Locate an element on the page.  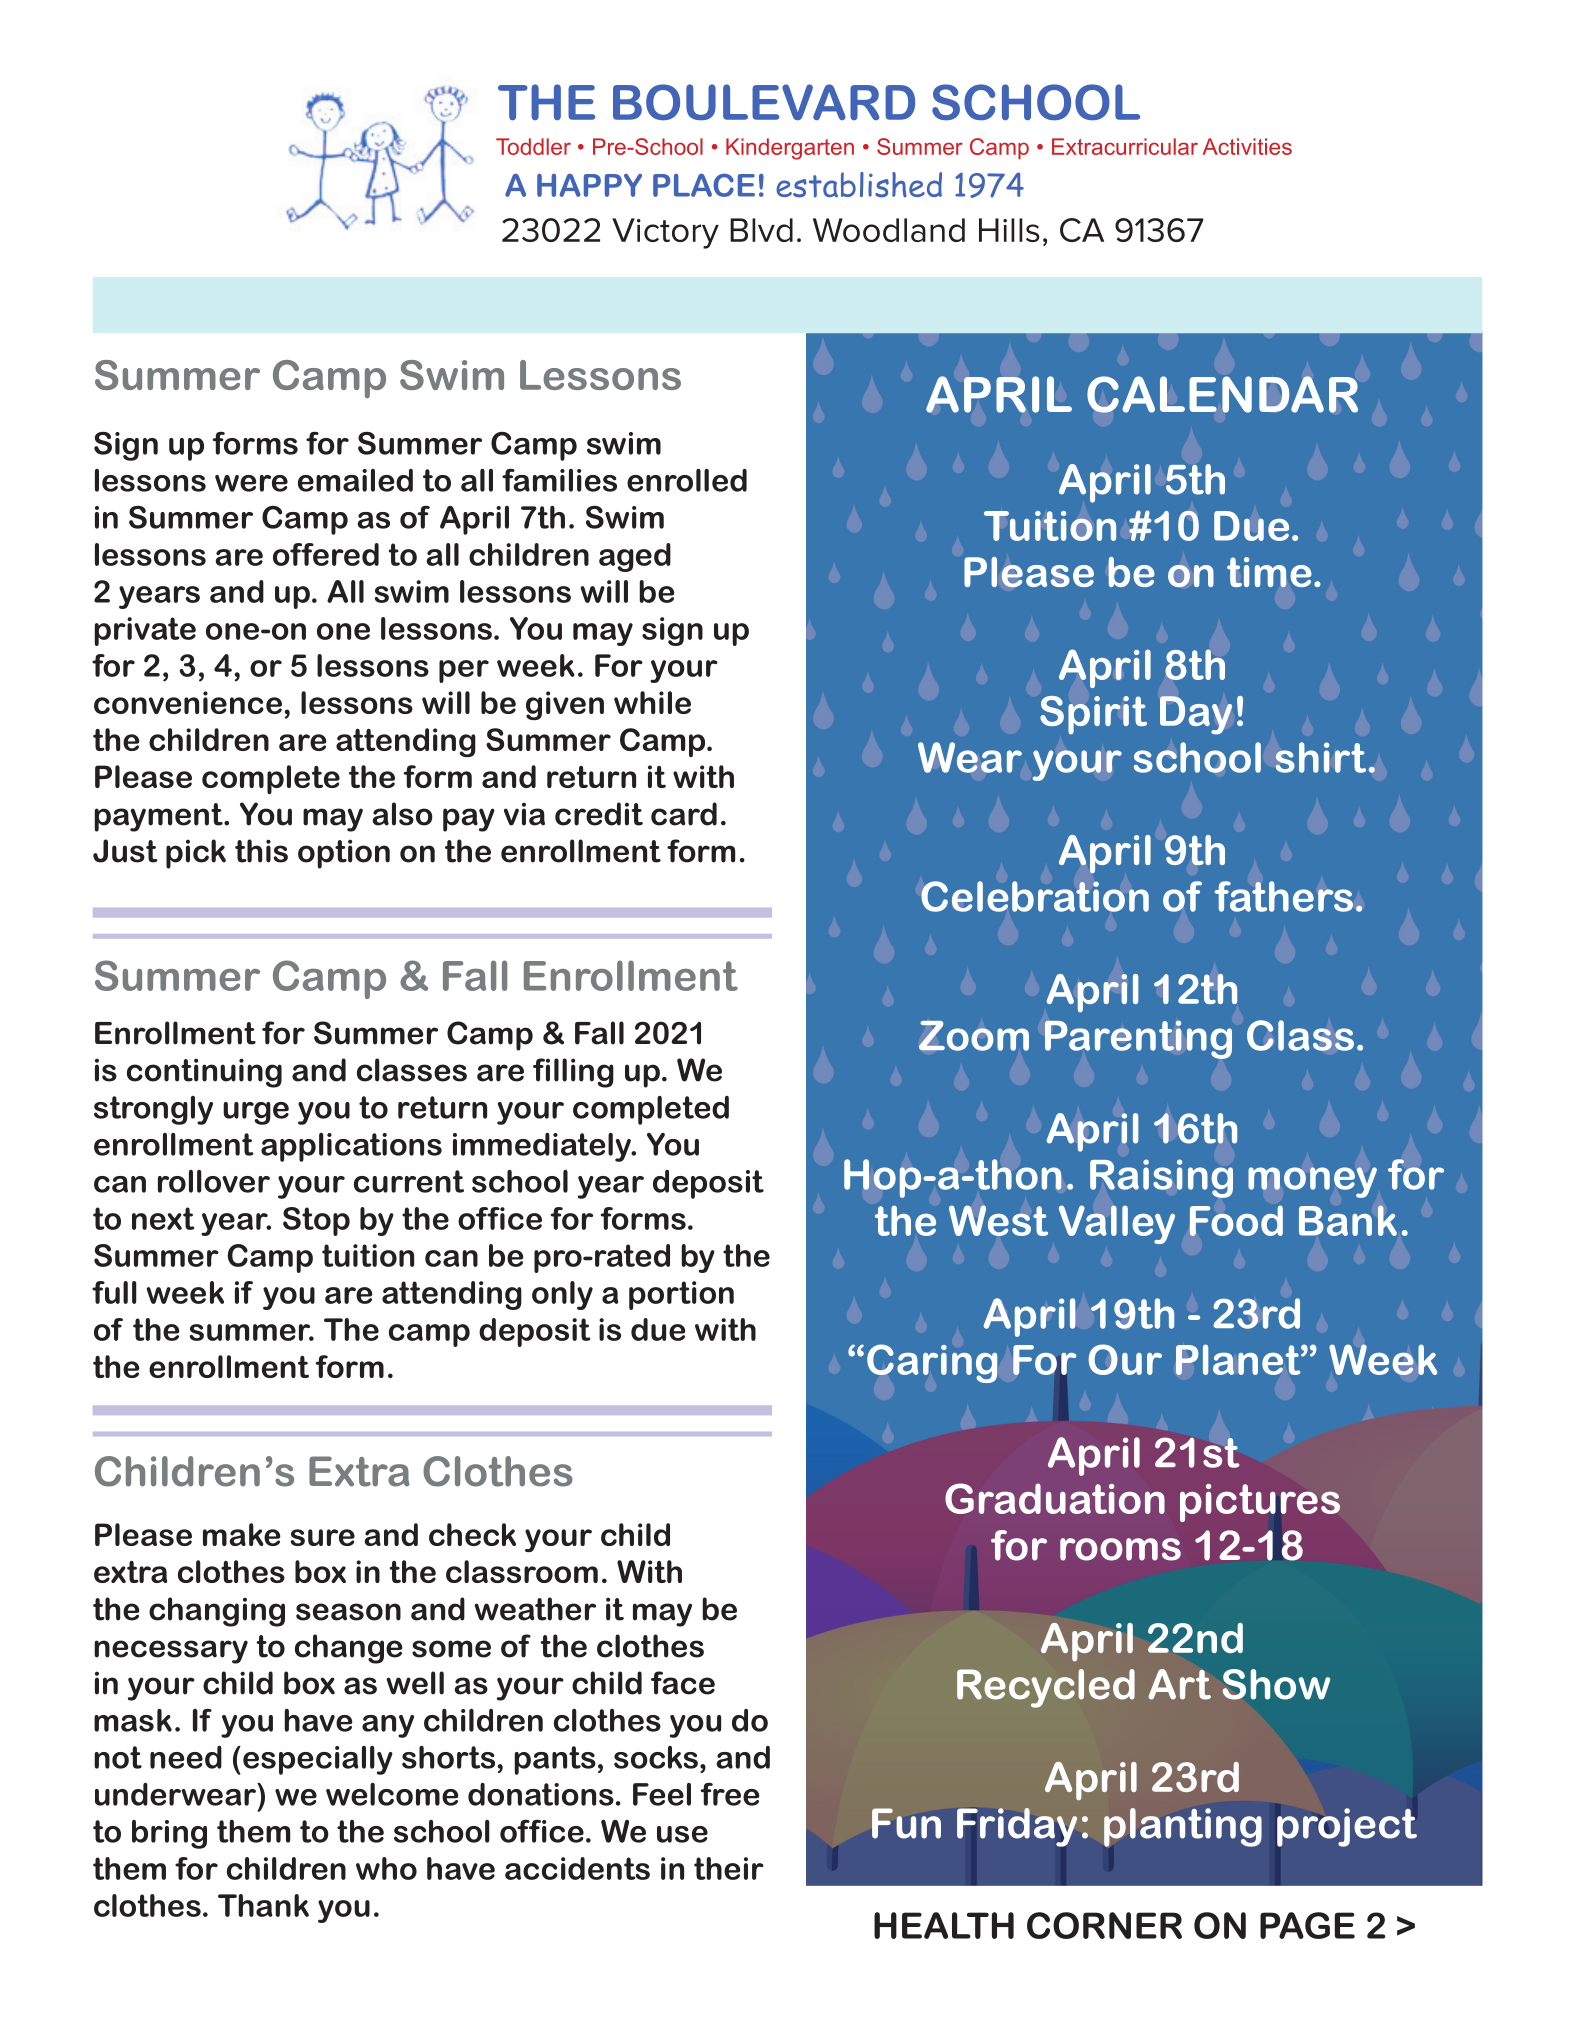
Food is located at coordinates (1236, 1220).
